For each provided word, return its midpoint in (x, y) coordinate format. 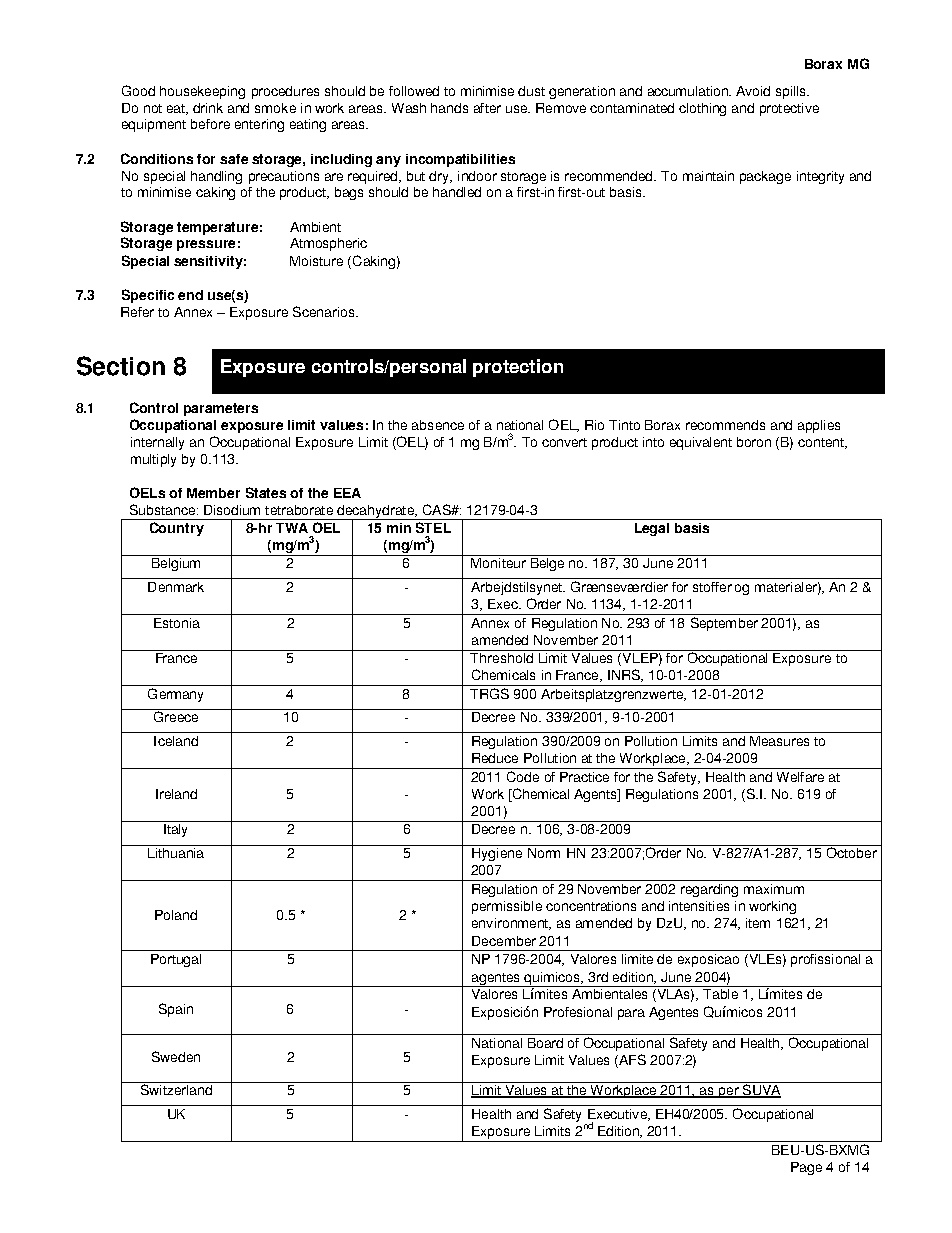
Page (806, 1168)
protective (789, 109)
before (210, 124)
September (724, 624)
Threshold (502, 656)
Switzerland (176, 1088)
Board (545, 1043)
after (487, 108)
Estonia (177, 623)
